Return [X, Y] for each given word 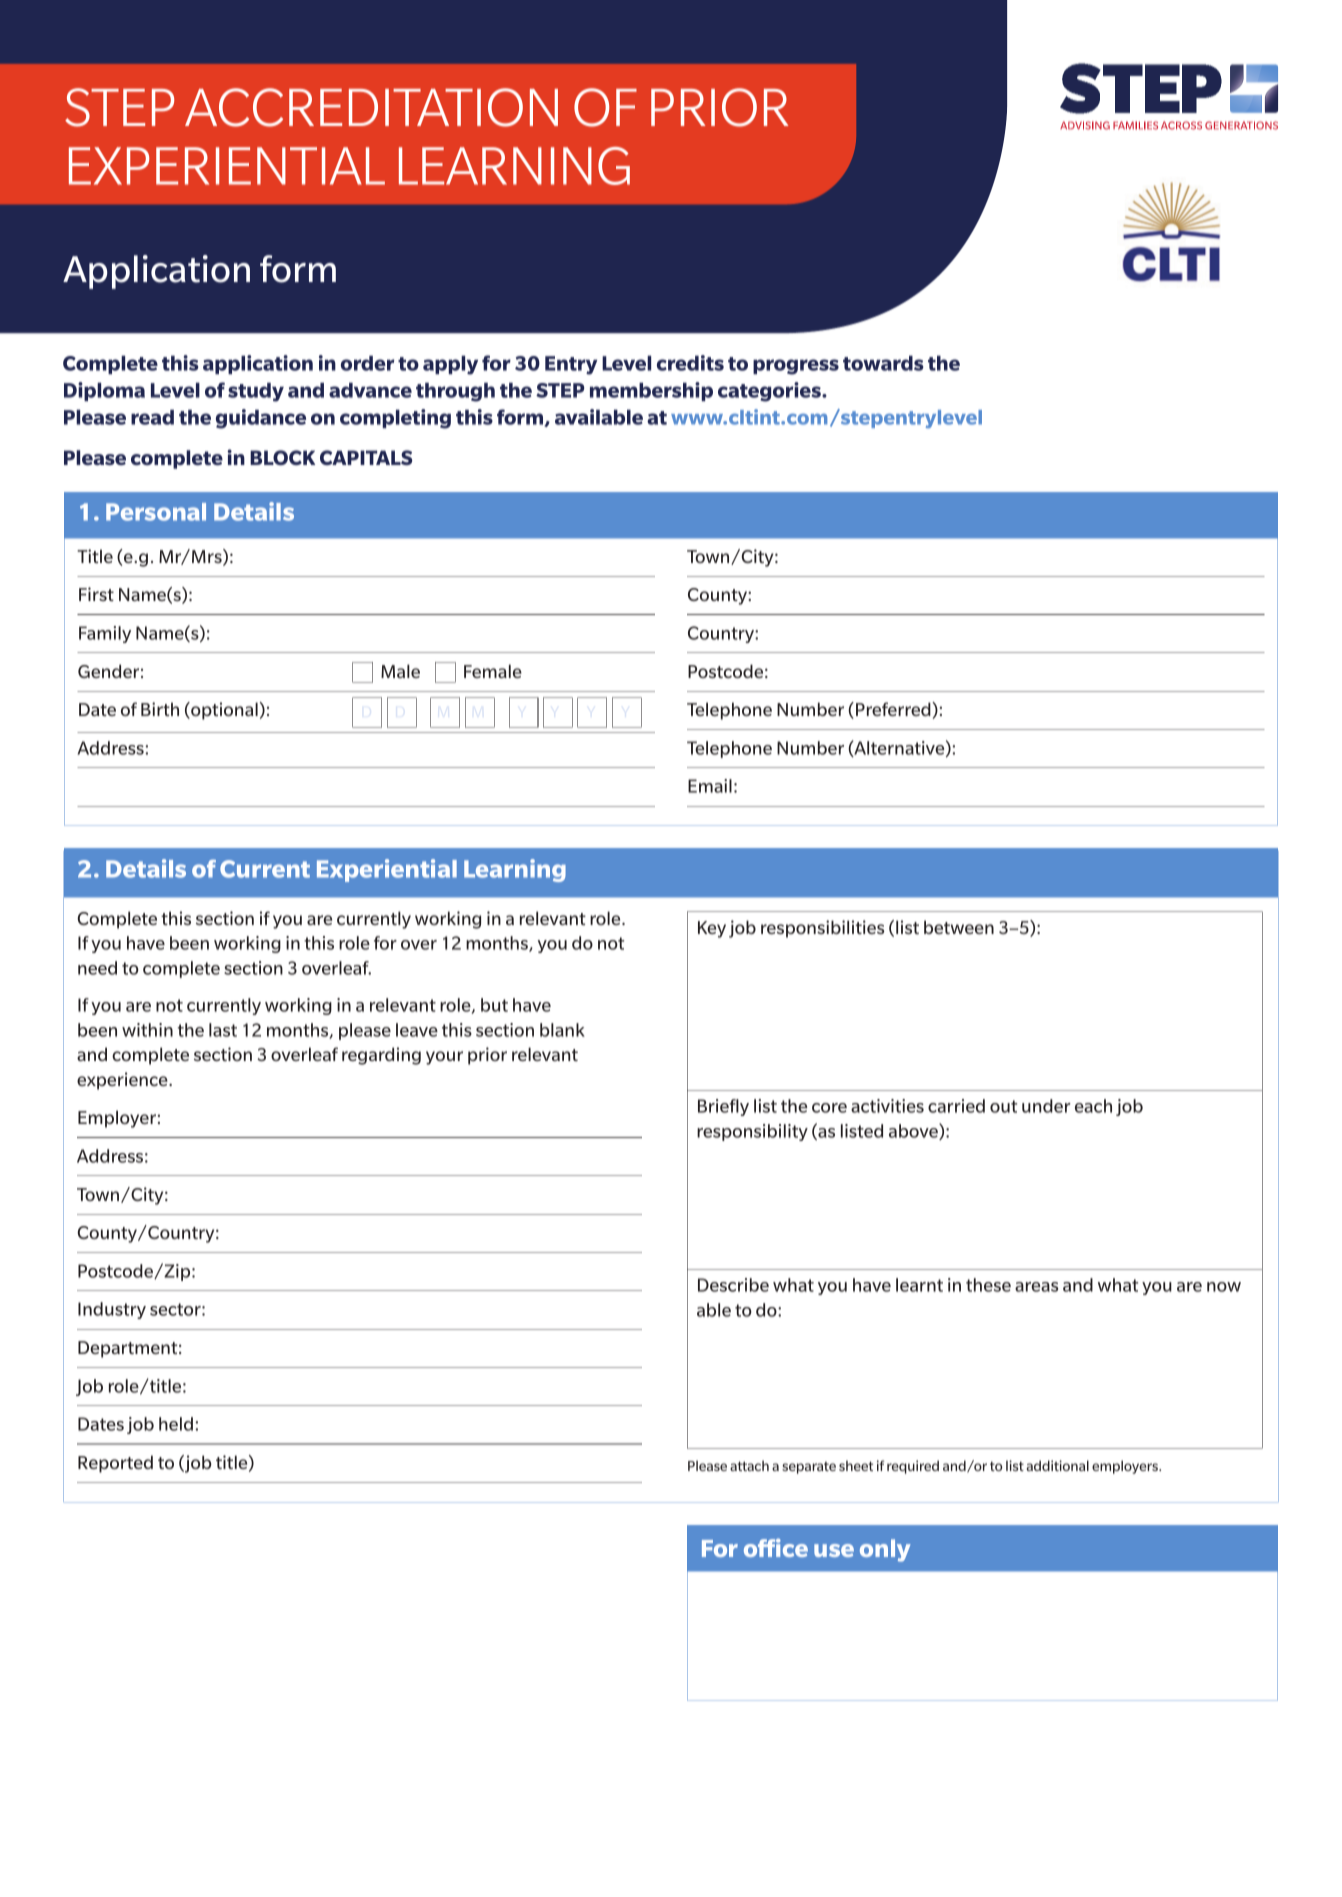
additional [1057, 1465]
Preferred [894, 709]
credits [690, 363]
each [1093, 1106]
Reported [115, 1464]
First [96, 594]
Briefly [723, 1107]
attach [749, 1465]
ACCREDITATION [371, 107]
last [223, 1030]
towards [883, 363]
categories [770, 392]
